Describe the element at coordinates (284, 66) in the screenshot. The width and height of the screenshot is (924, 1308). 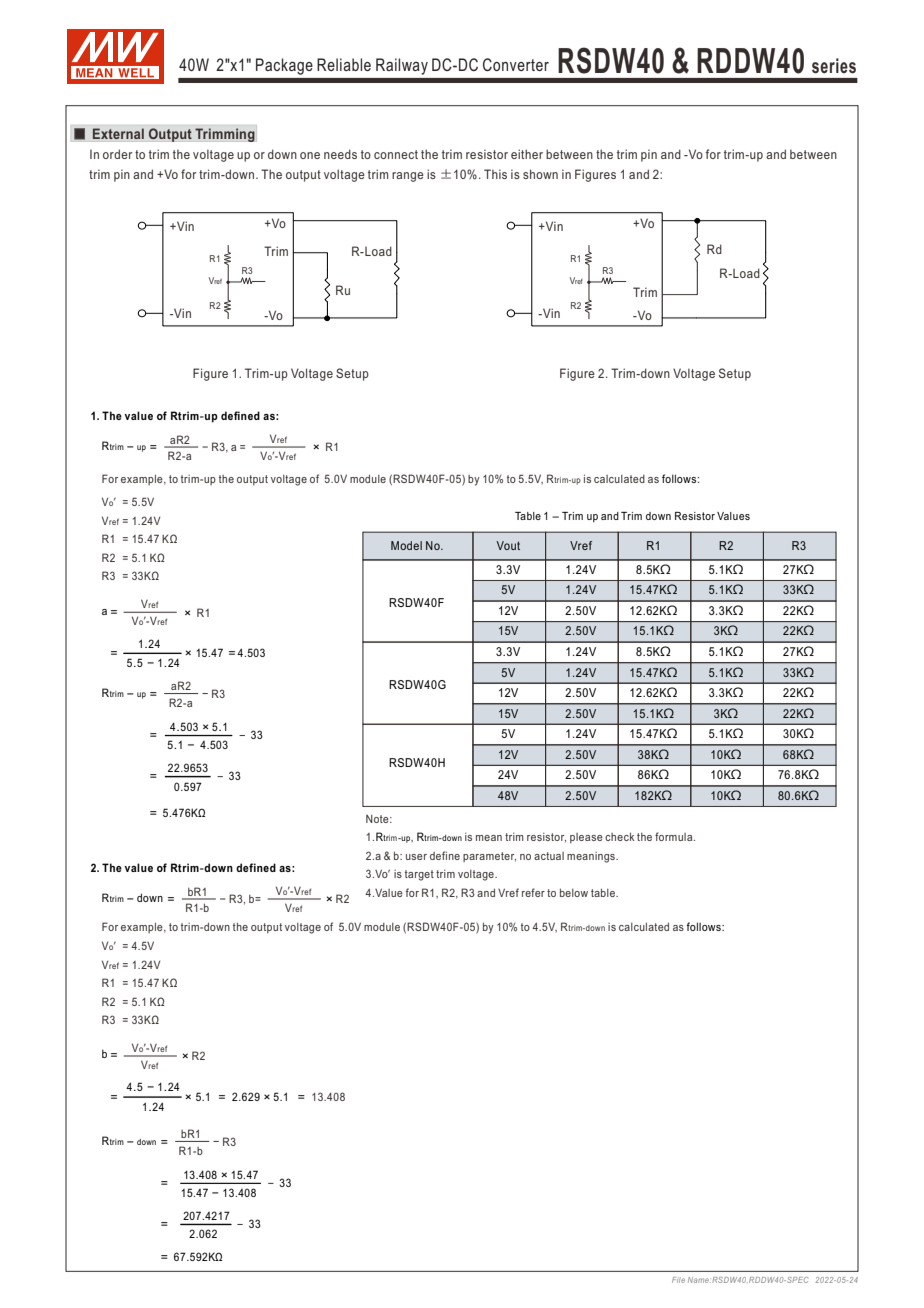
I see `Package` at that location.
